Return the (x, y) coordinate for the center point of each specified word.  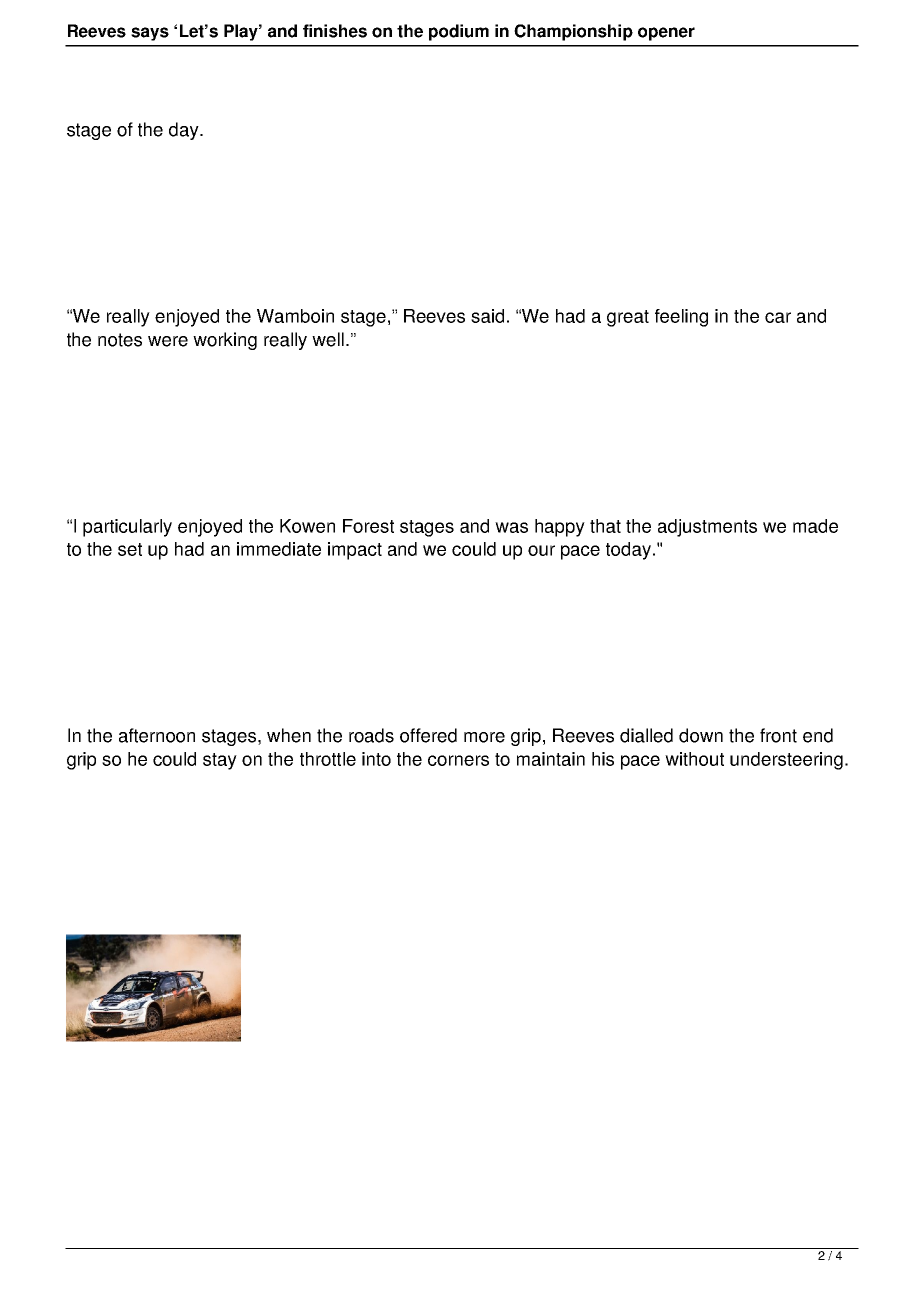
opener (666, 34)
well (328, 339)
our (541, 550)
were (168, 341)
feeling (681, 318)
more (484, 737)
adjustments (707, 528)
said (487, 316)
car (778, 317)
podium (459, 32)
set (130, 549)
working (225, 341)
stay (220, 761)
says (150, 34)
